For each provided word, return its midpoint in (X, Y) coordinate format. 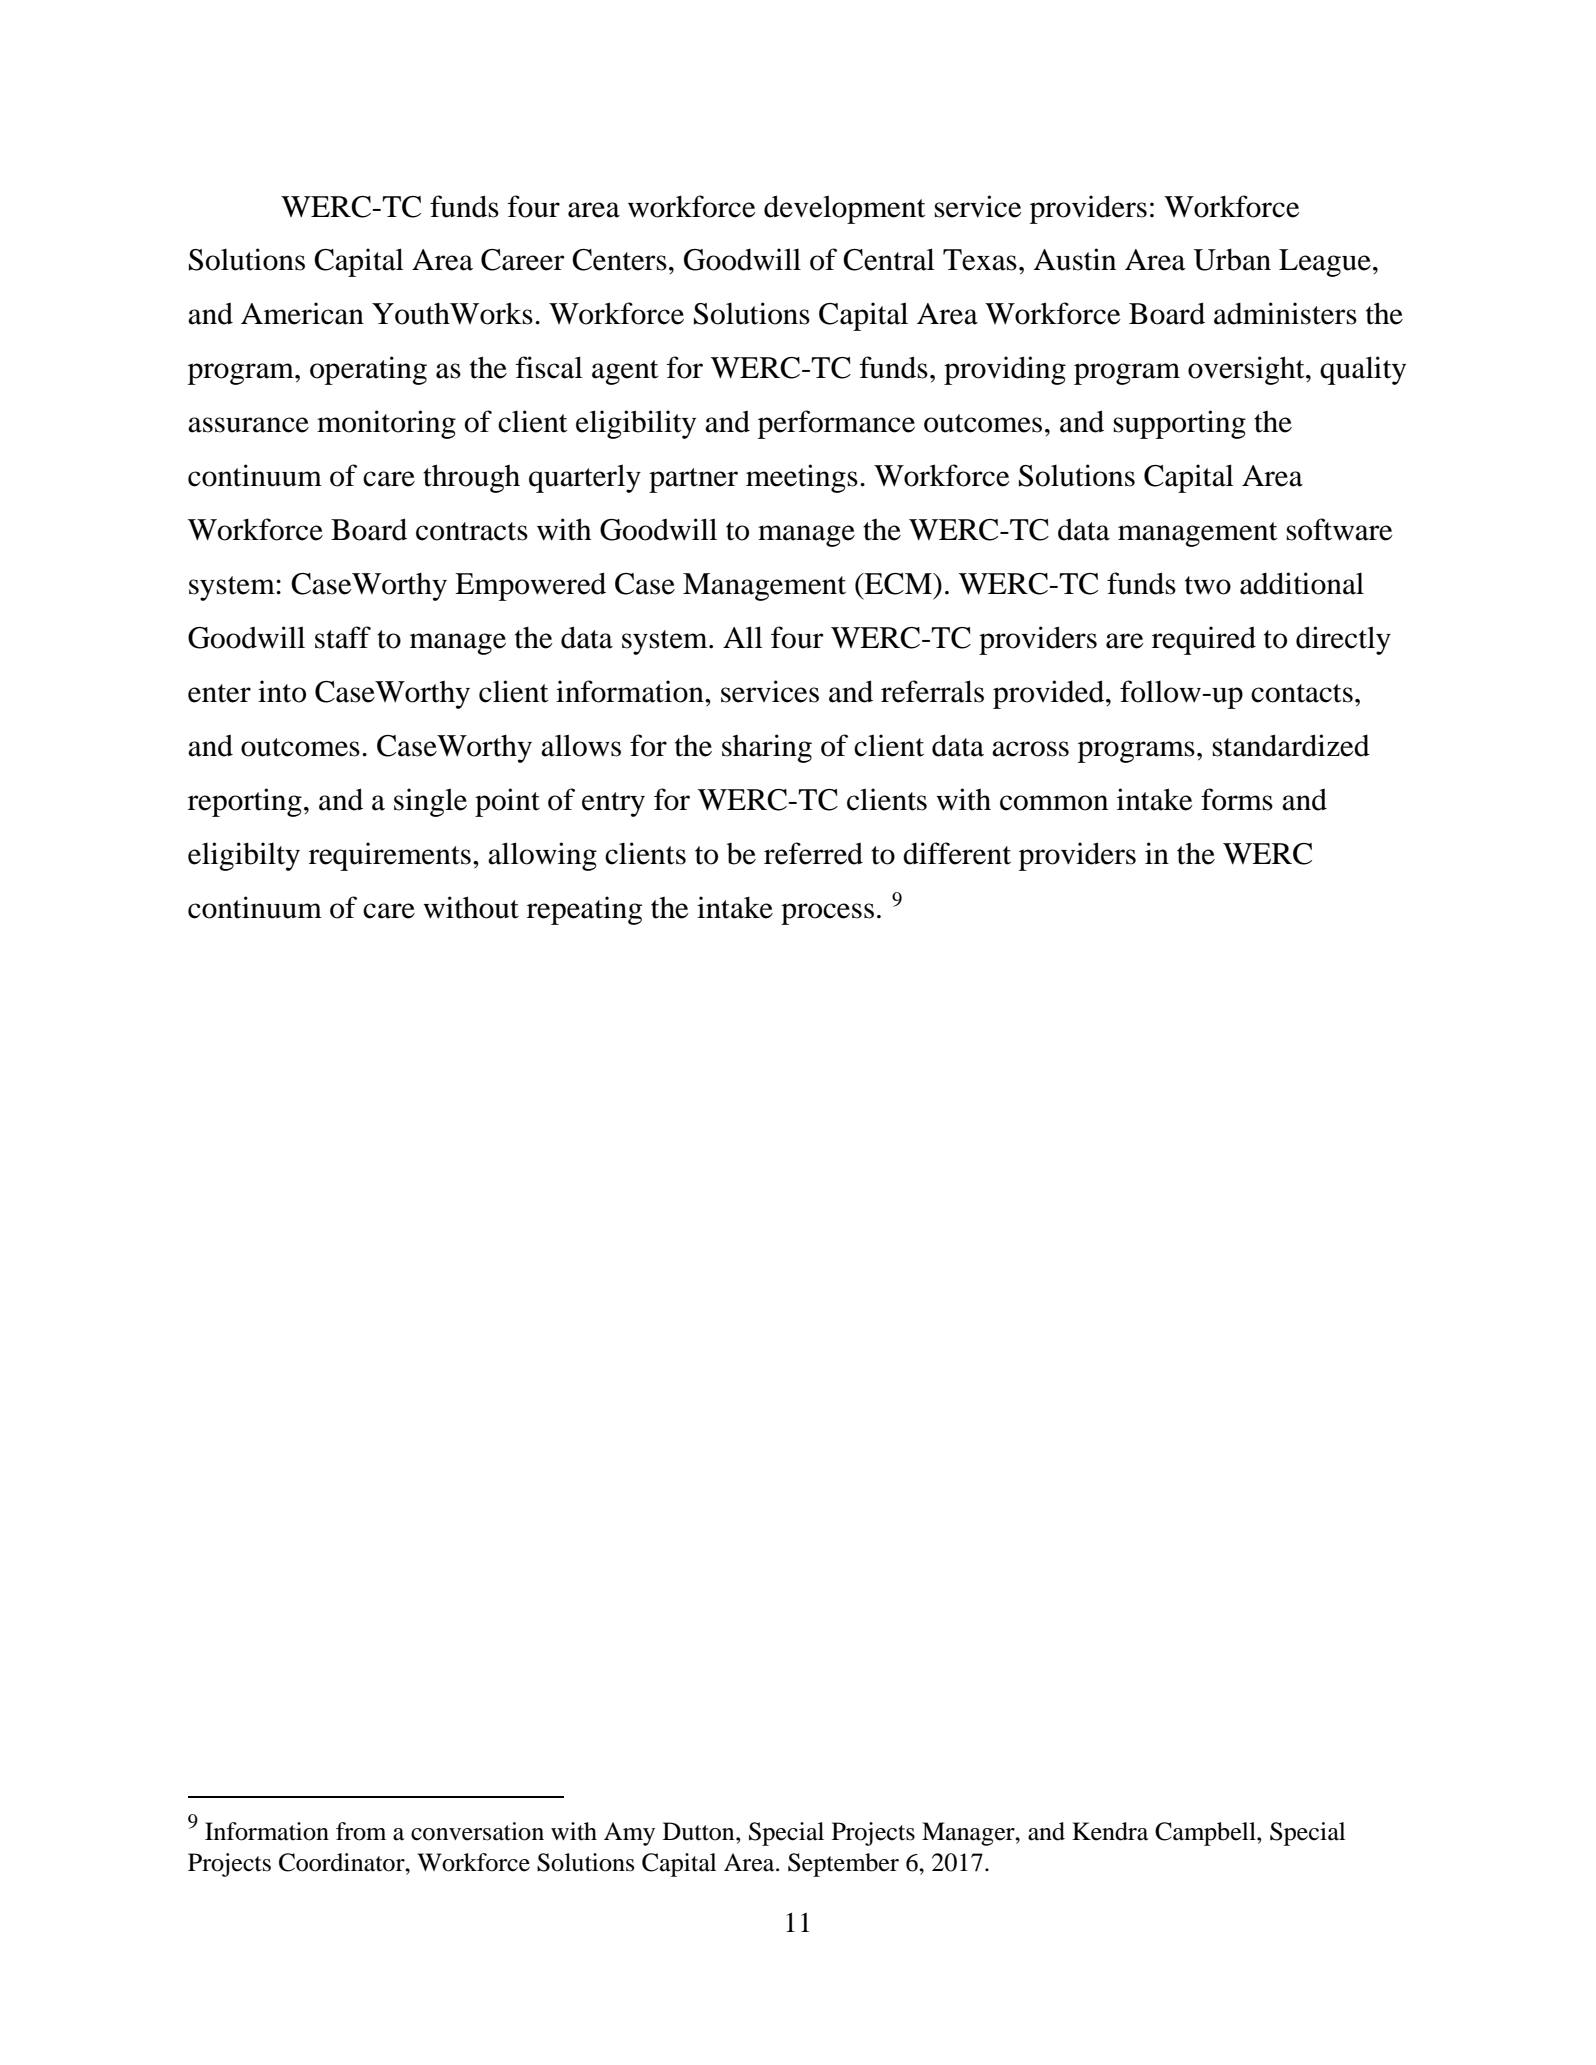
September (843, 1865)
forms (1237, 799)
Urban (1232, 259)
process (827, 914)
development (844, 209)
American (302, 313)
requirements (390, 856)
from (361, 1831)
